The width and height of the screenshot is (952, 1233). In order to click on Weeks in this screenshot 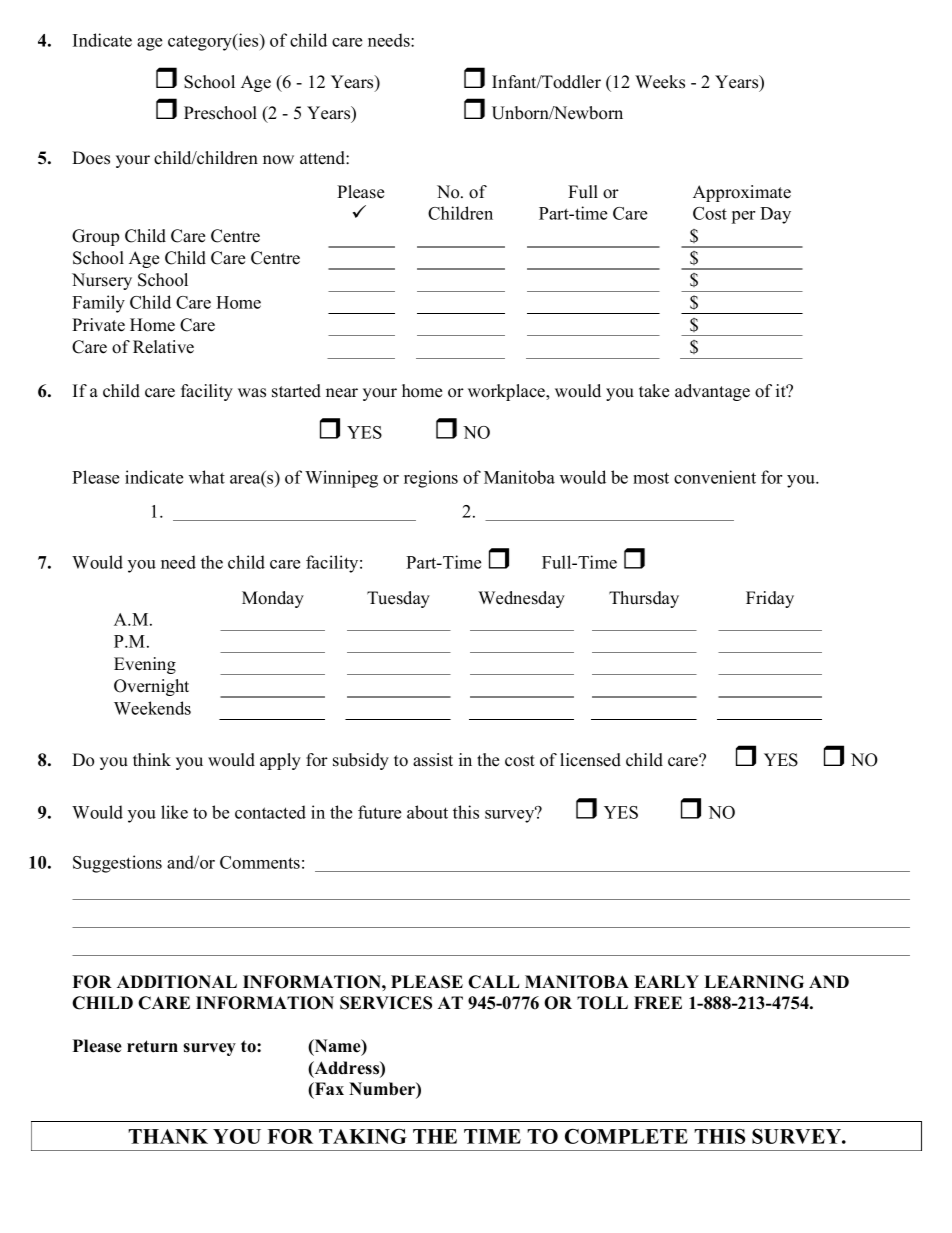, I will do `click(660, 82)`.
